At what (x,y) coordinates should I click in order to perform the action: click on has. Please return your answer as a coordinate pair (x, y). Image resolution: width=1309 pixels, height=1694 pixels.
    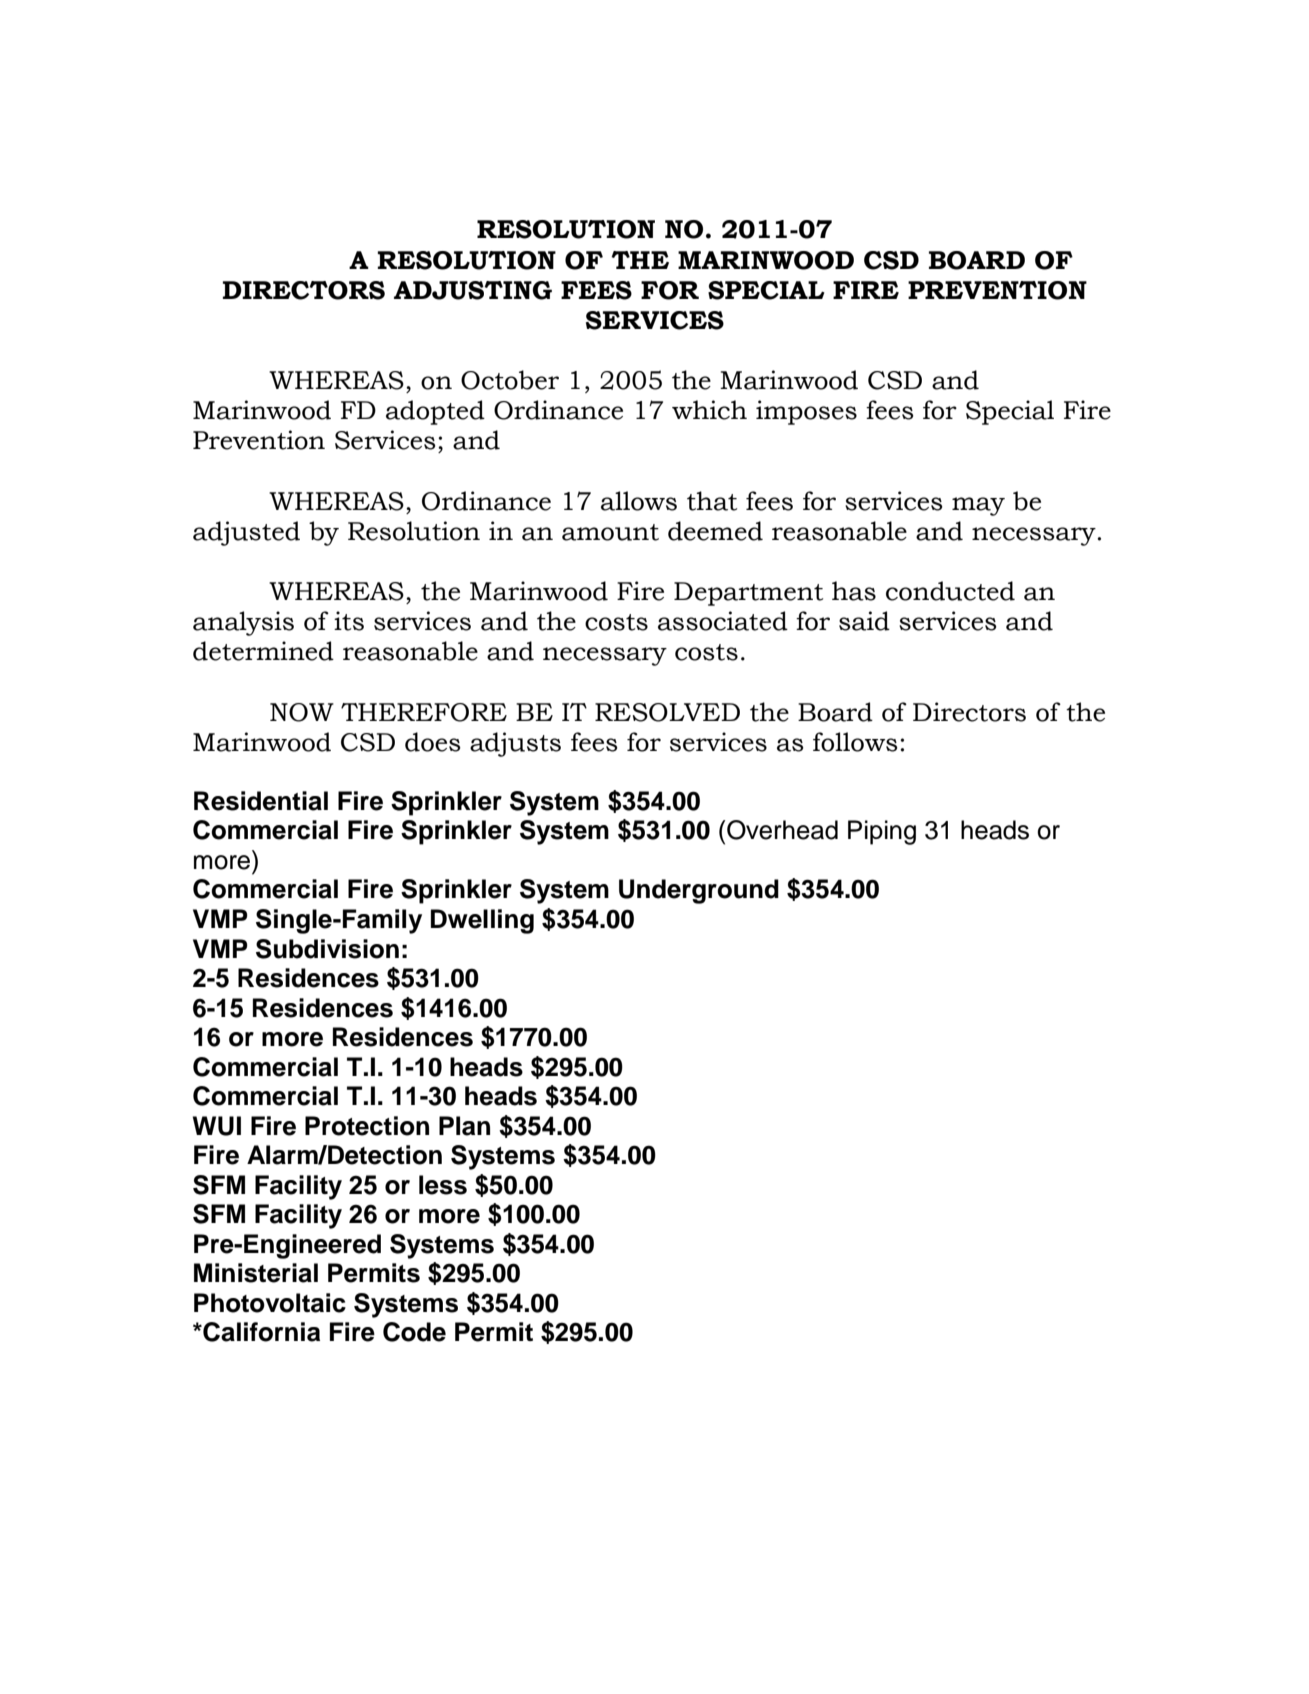
    Looking at the image, I should click on (854, 591).
